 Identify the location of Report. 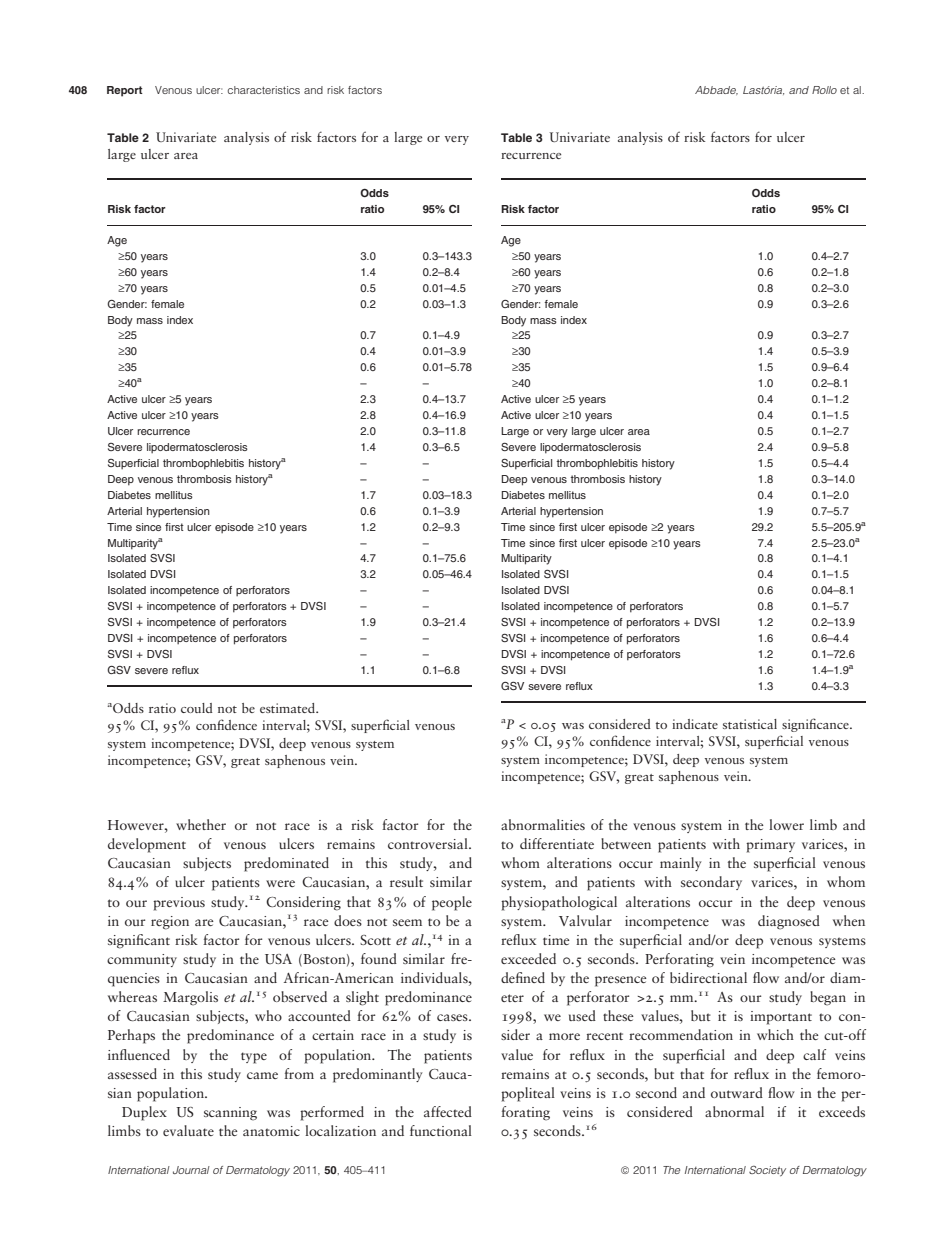
(125, 91).
